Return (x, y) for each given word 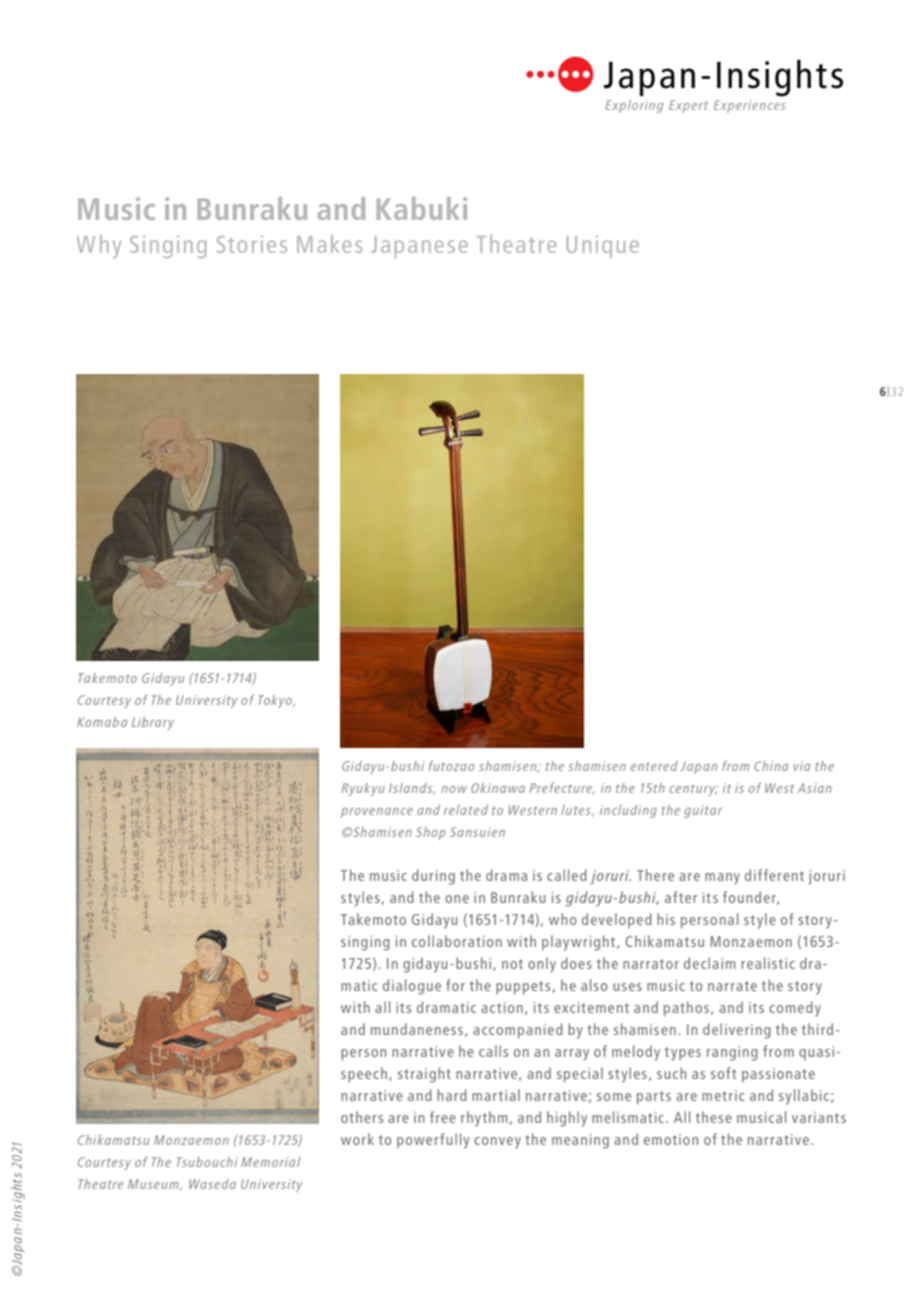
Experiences (750, 106)
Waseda (212, 1184)
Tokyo (276, 701)
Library (153, 723)
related (466, 809)
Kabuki (421, 208)
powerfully (433, 1141)
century (693, 790)
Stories (252, 244)
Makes (330, 244)
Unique (603, 247)
